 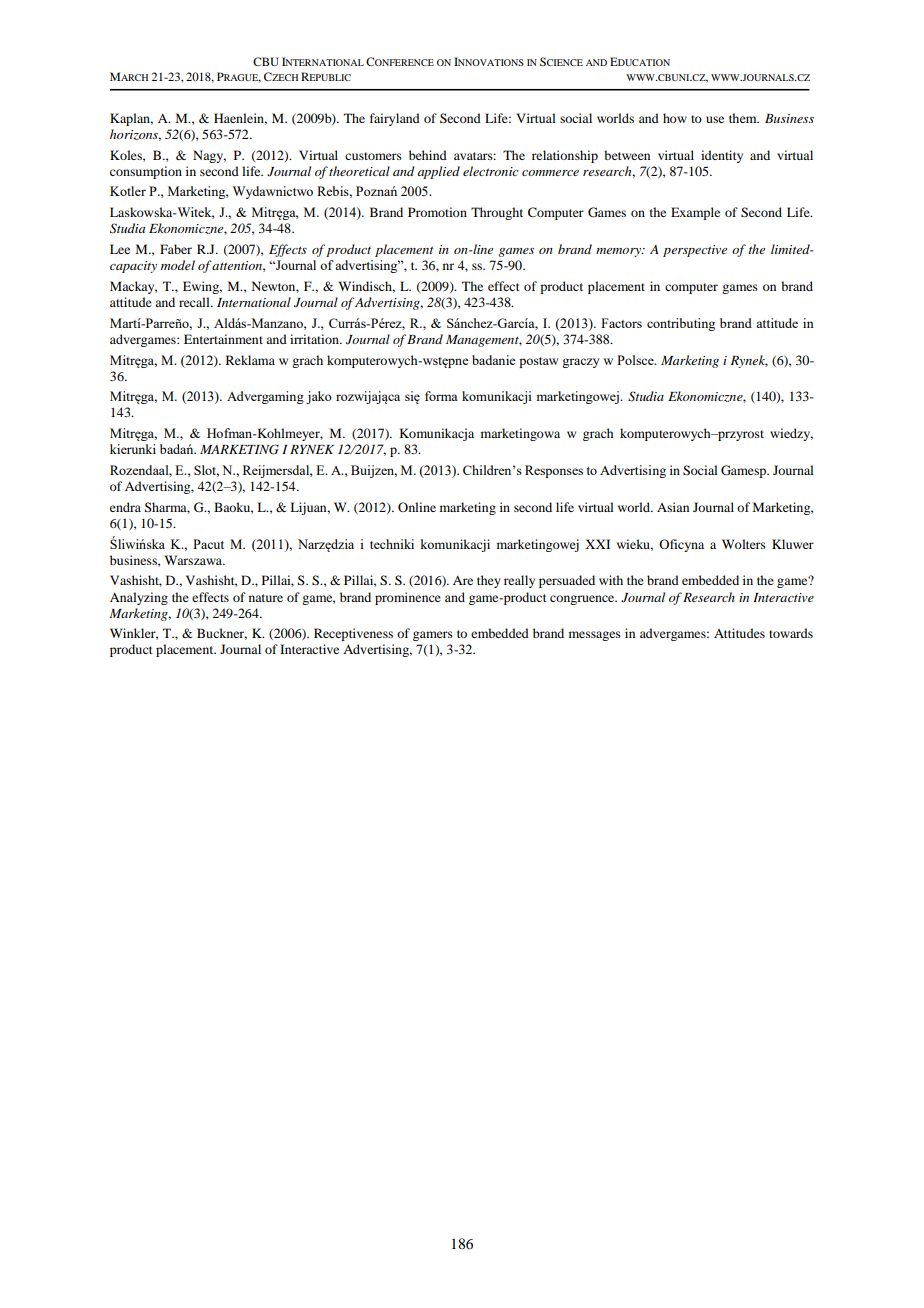 I want to click on use, so click(x=715, y=119).
